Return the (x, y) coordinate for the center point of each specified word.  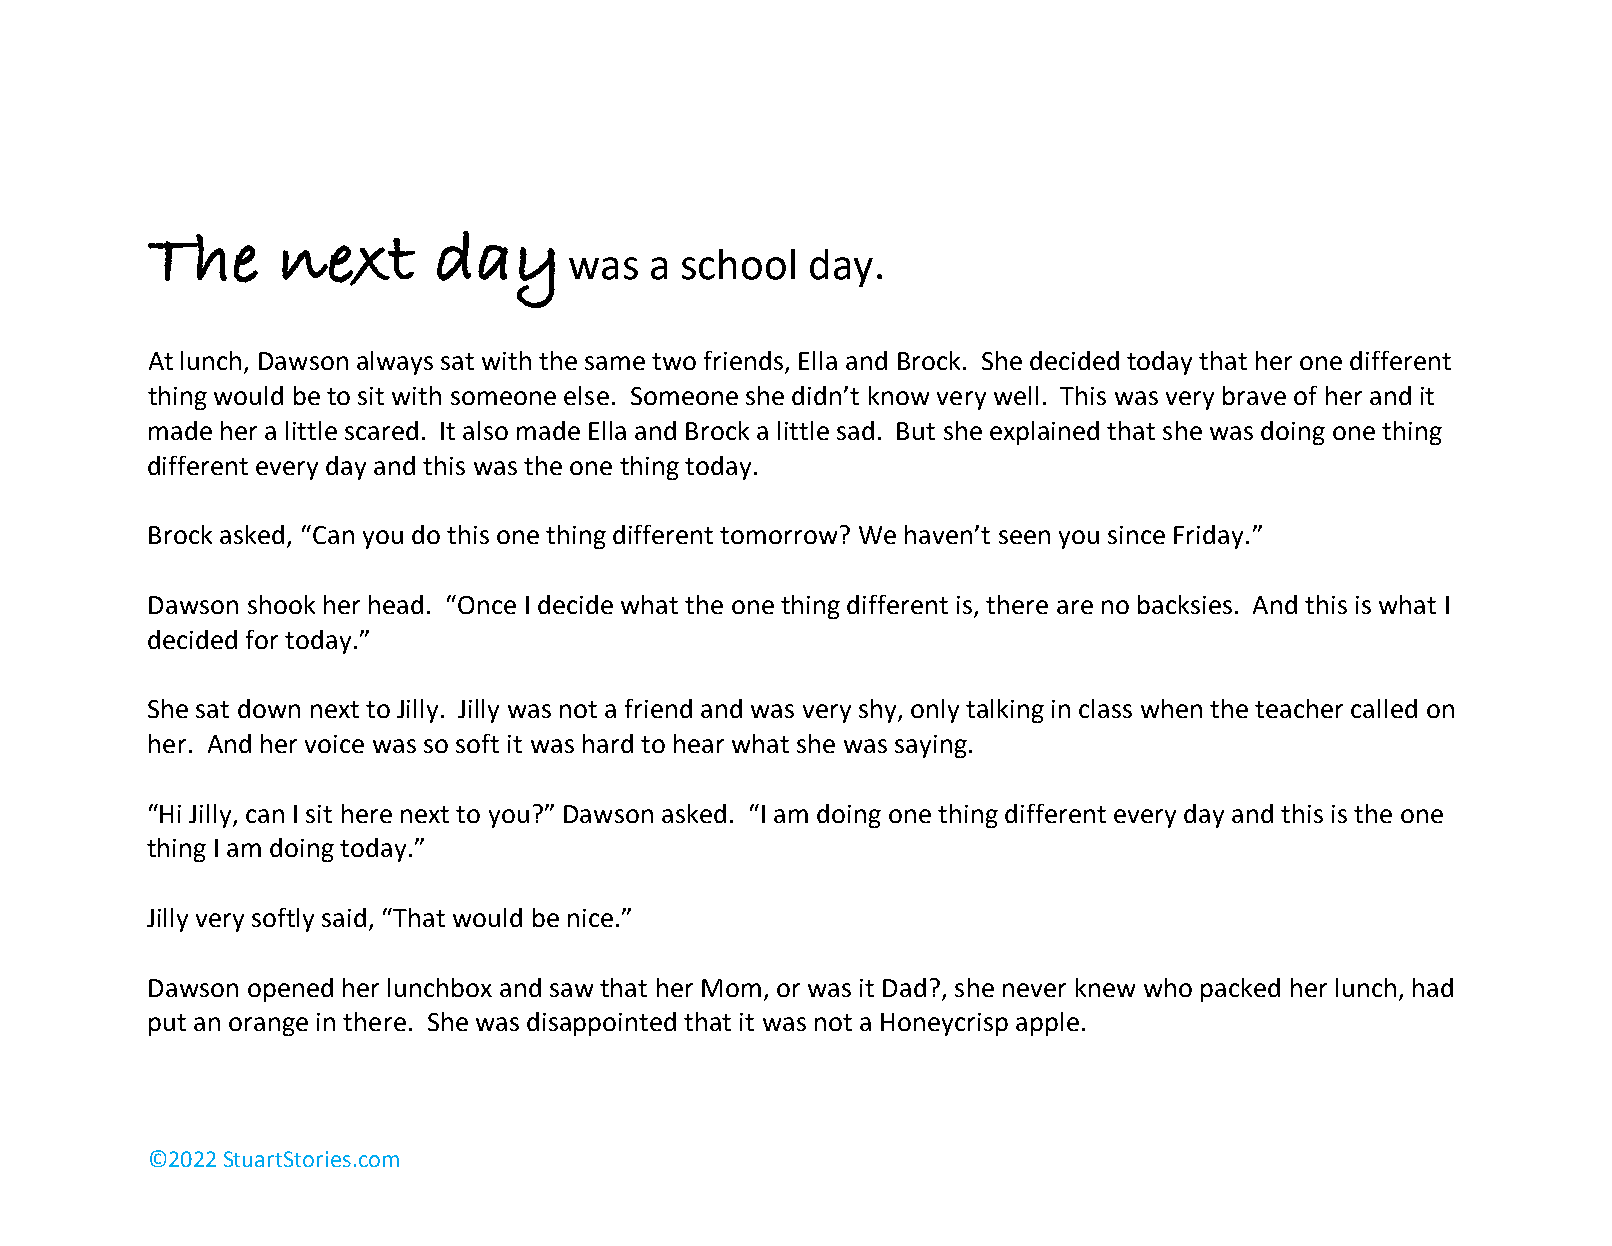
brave (1254, 395)
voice (334, 744)
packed (1240, 990)
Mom (731, 988)
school (738, 264)
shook (281, 604)
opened (290, 990)
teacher (1299, 708)
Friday (1208, 537)
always (395, 363)
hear (699, 743)
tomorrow (778, 535)
